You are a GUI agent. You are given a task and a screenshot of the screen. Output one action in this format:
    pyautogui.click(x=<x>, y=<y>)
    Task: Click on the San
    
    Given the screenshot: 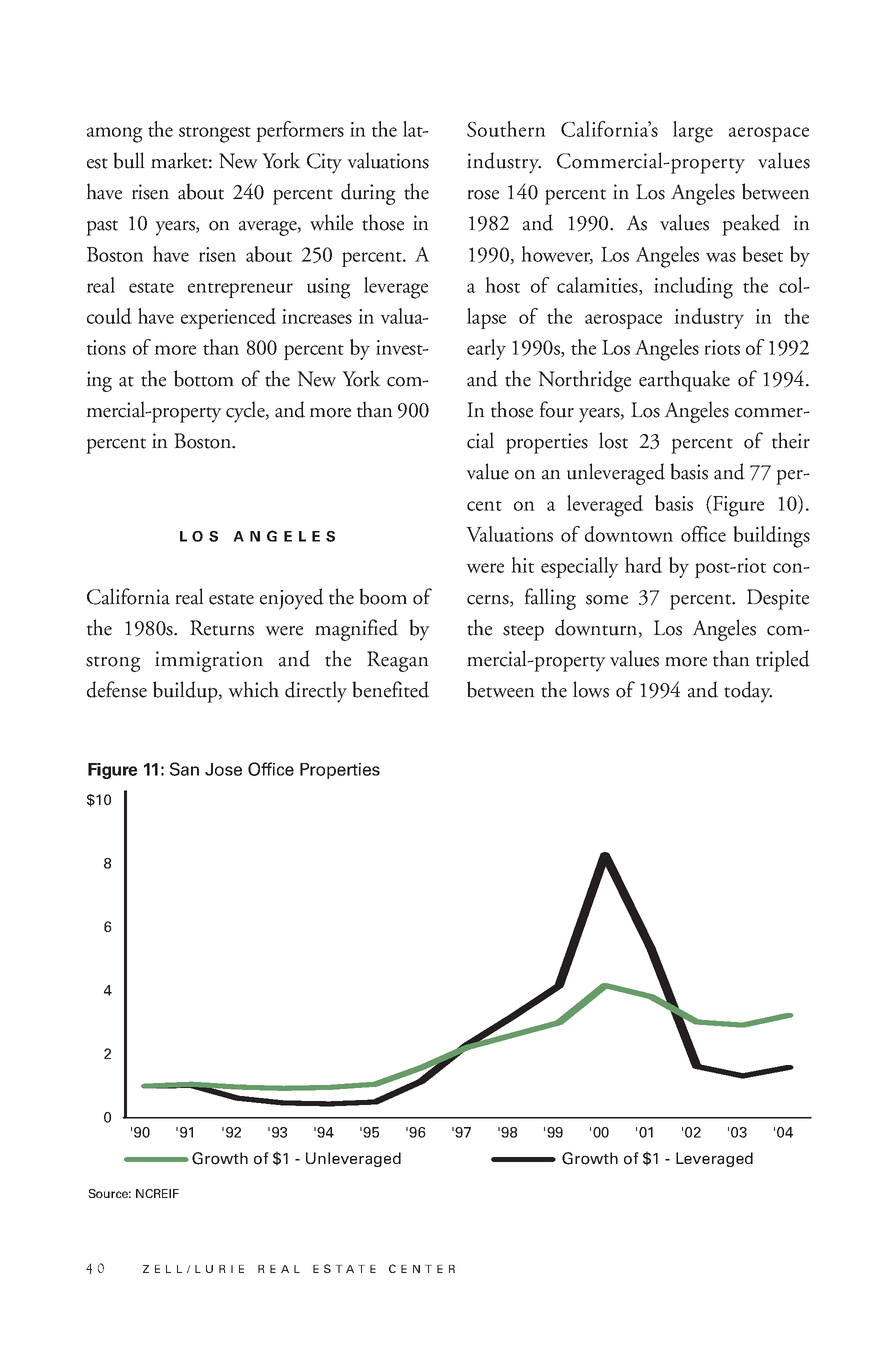 What is the action you would take?
    pyautogui.click(x=184, y=769)
